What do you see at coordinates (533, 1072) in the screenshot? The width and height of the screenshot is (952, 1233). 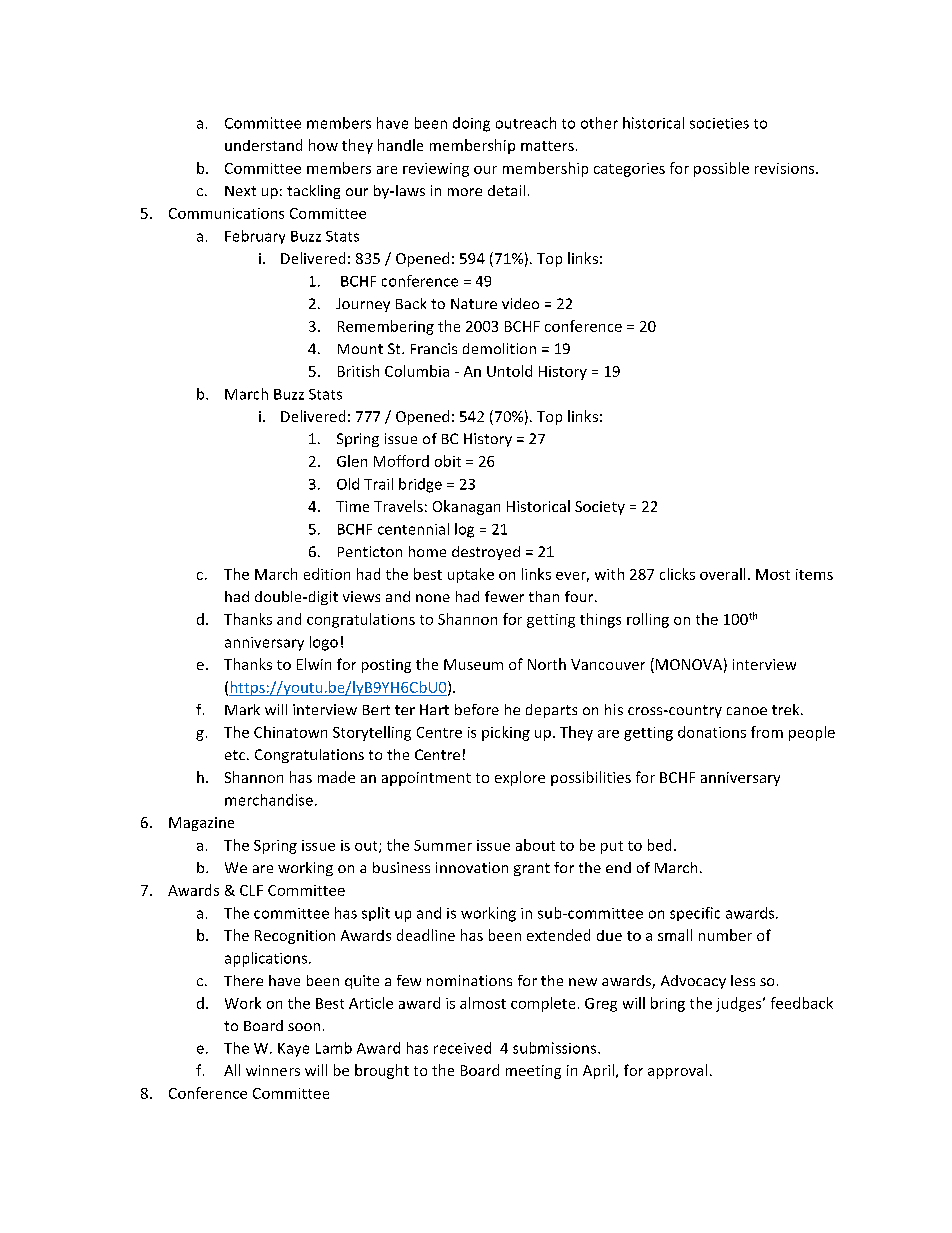 I see `meeting` at bounding box center [533, 1072].
